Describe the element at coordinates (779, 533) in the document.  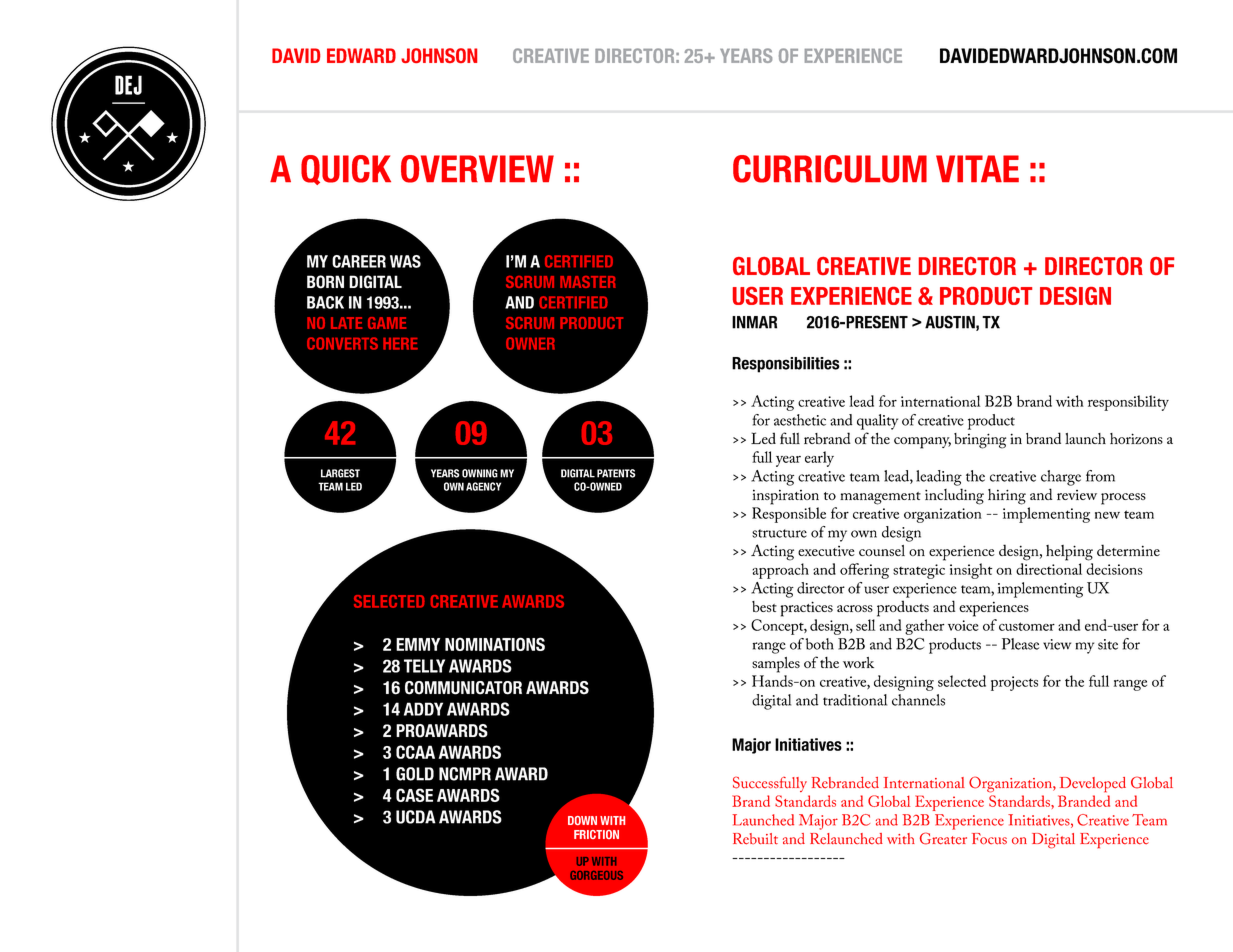
I see `structure` at that location.
